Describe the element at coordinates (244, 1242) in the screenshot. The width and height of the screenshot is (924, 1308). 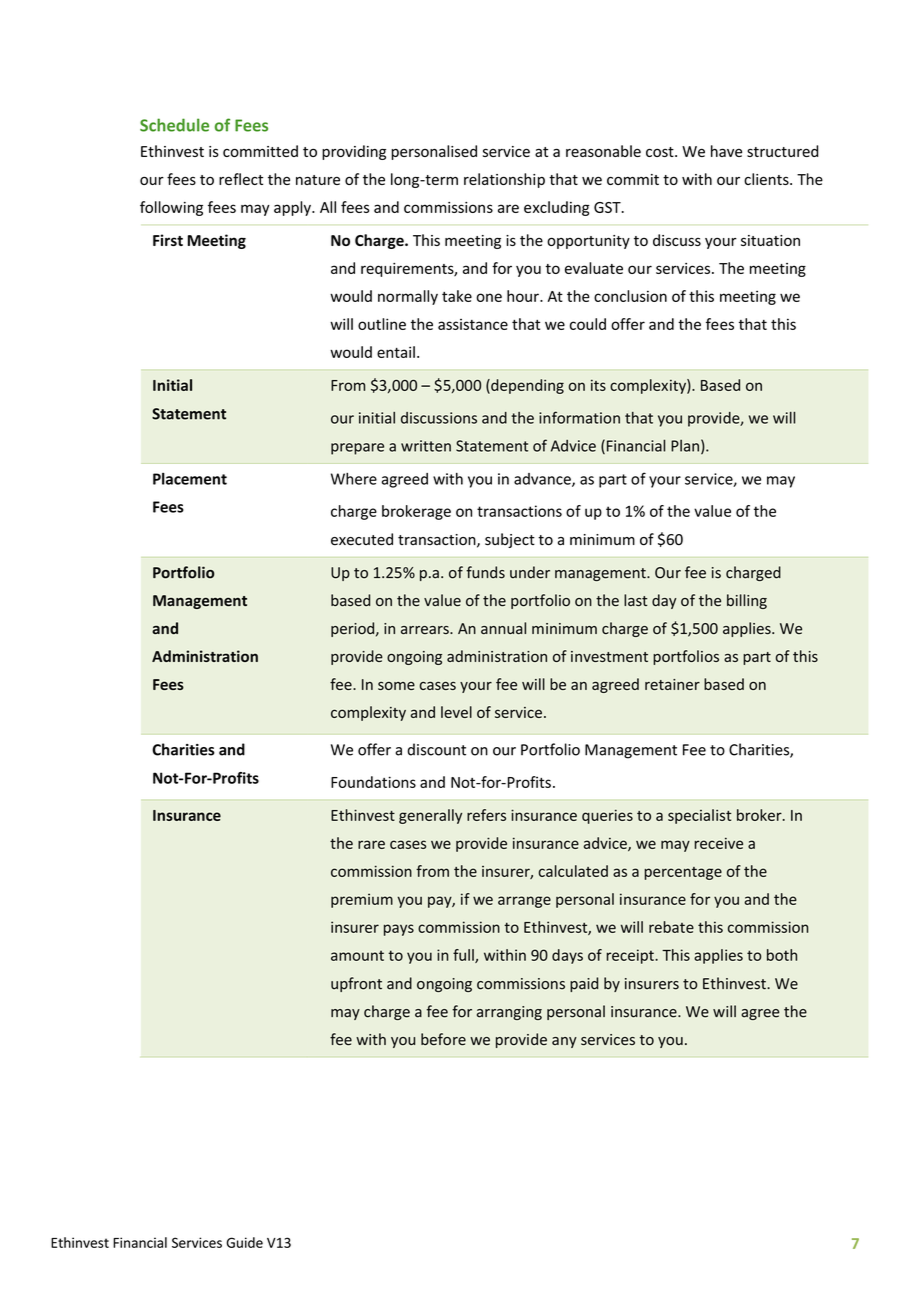
I see `Guide` at that location.
